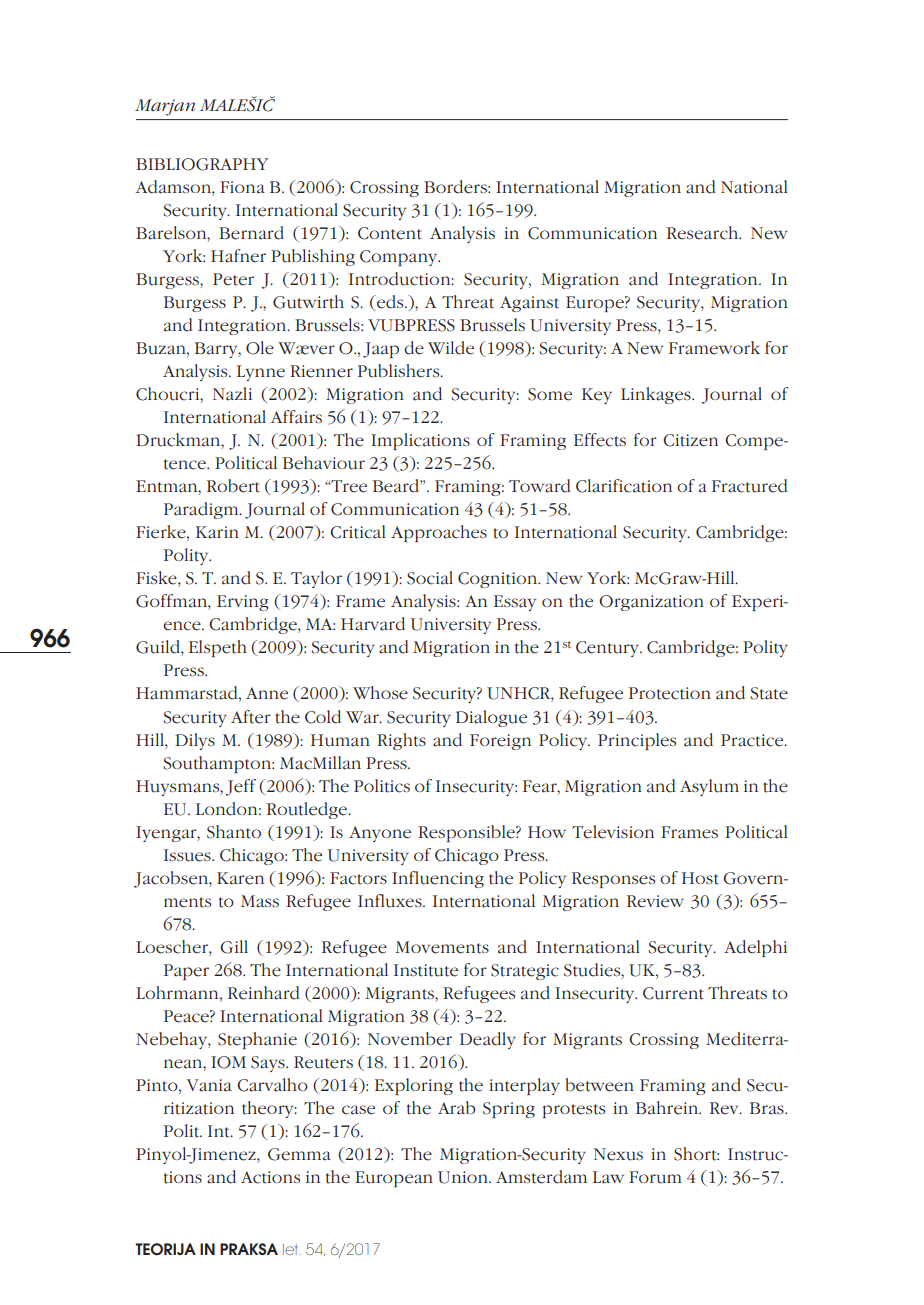  What do you see at coordinates (704, 233) in the screenshot?
I see `Research` at bounding box center [704, 233].
